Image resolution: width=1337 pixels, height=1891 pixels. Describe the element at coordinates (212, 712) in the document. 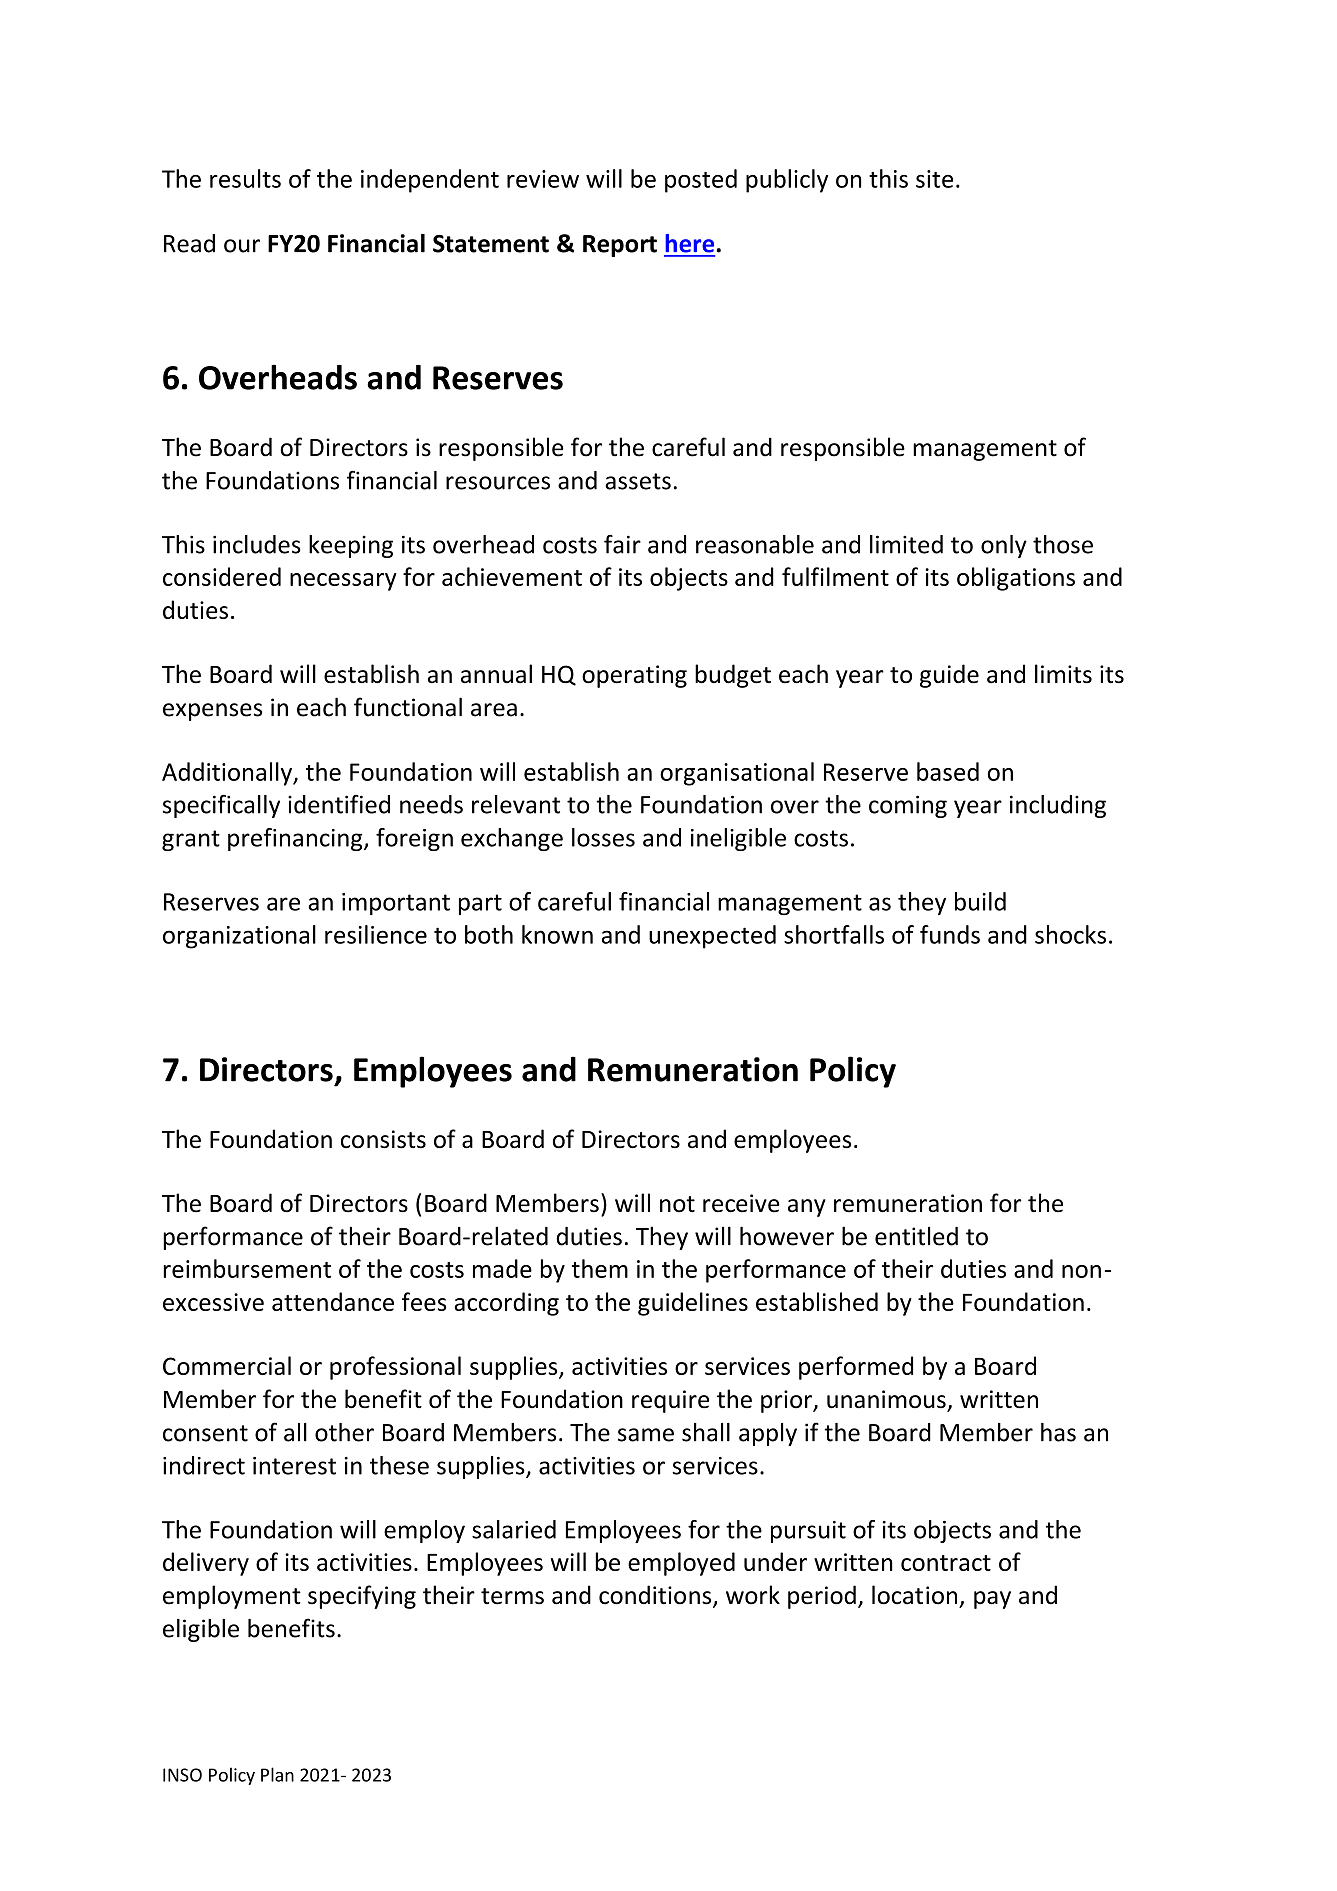

I see `expenses` at that location.
